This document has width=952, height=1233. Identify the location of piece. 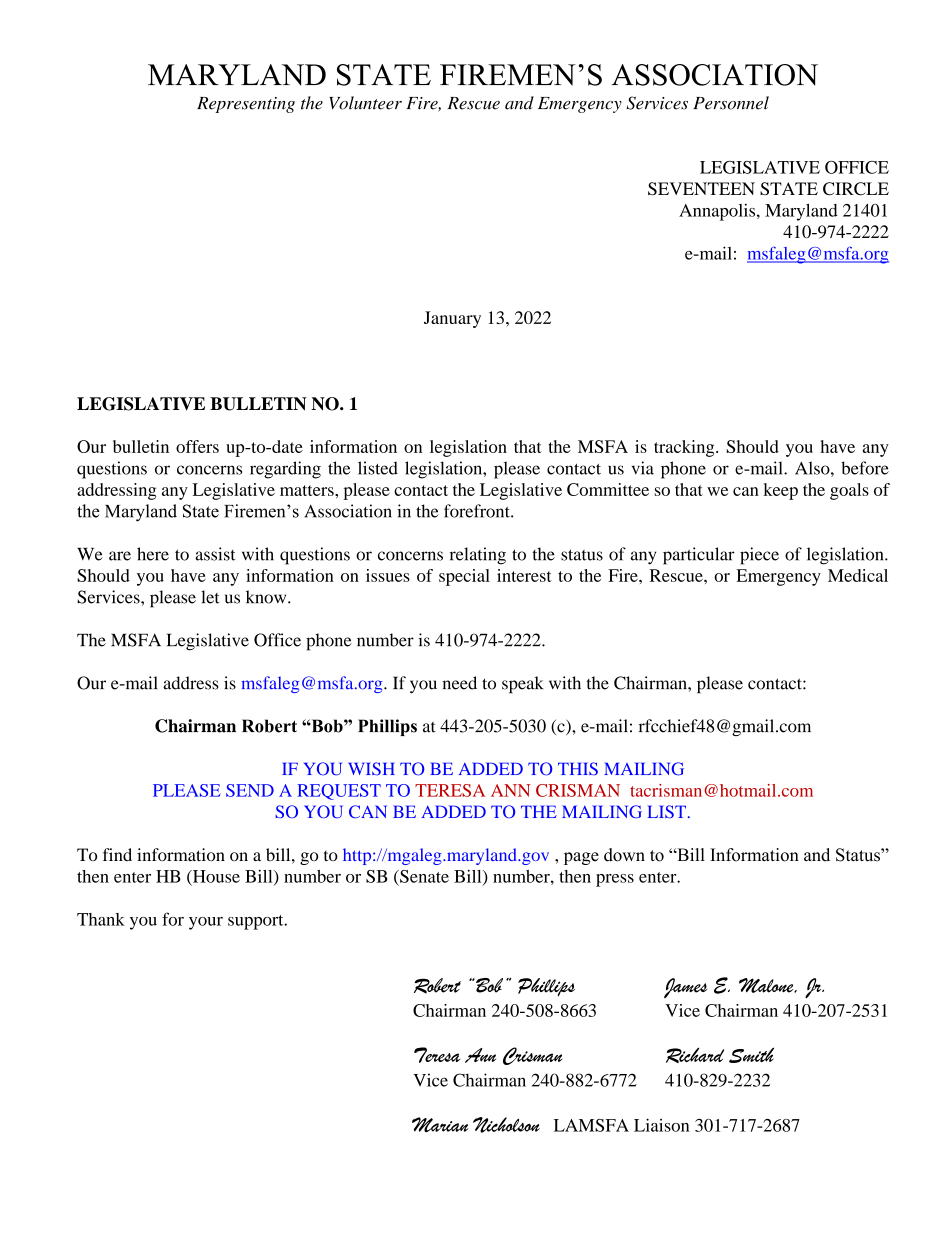
(759, 556).
